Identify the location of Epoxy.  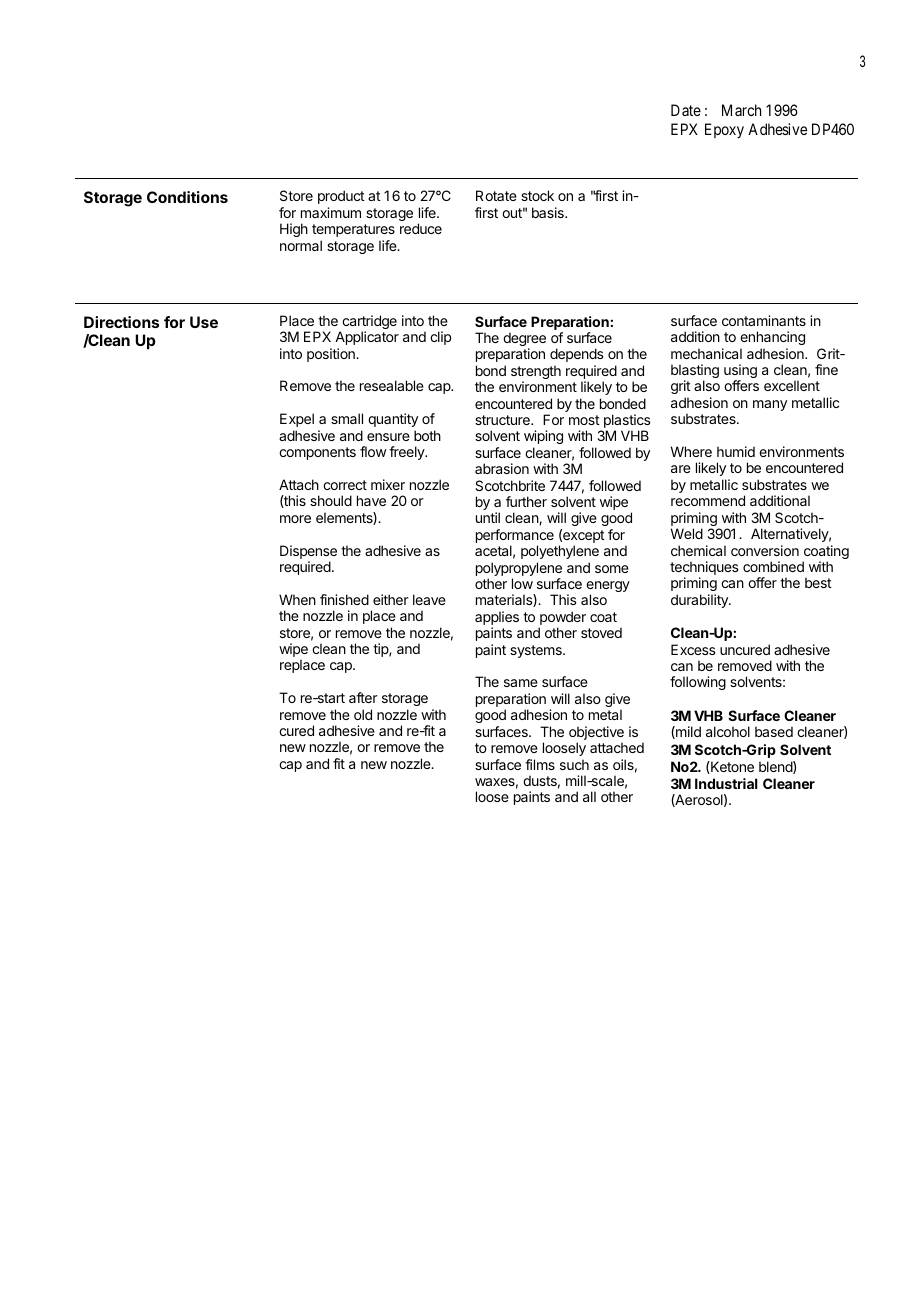
(724, 130).
